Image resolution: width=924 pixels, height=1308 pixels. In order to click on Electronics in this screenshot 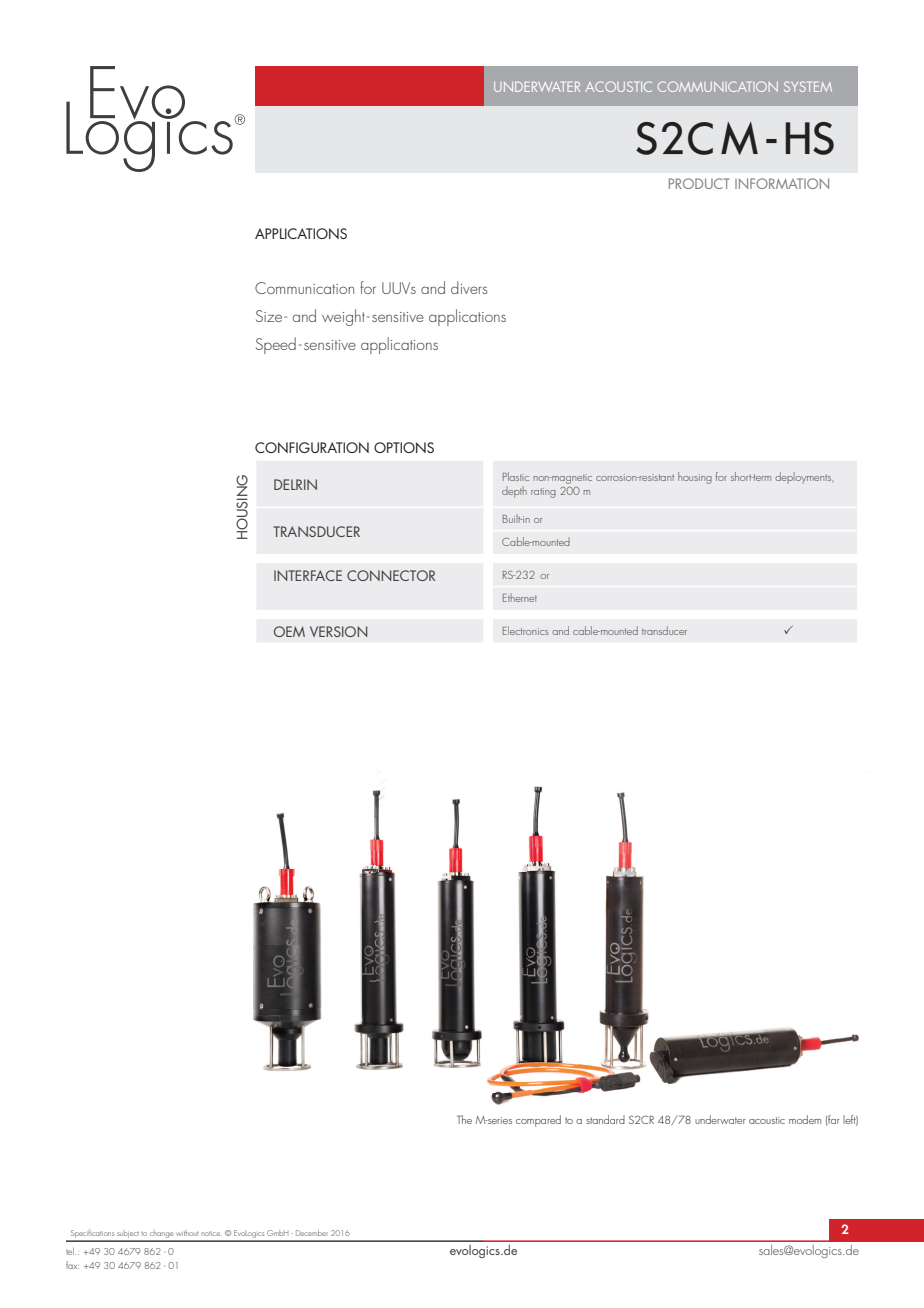, I will do `click(526, 630)`.
